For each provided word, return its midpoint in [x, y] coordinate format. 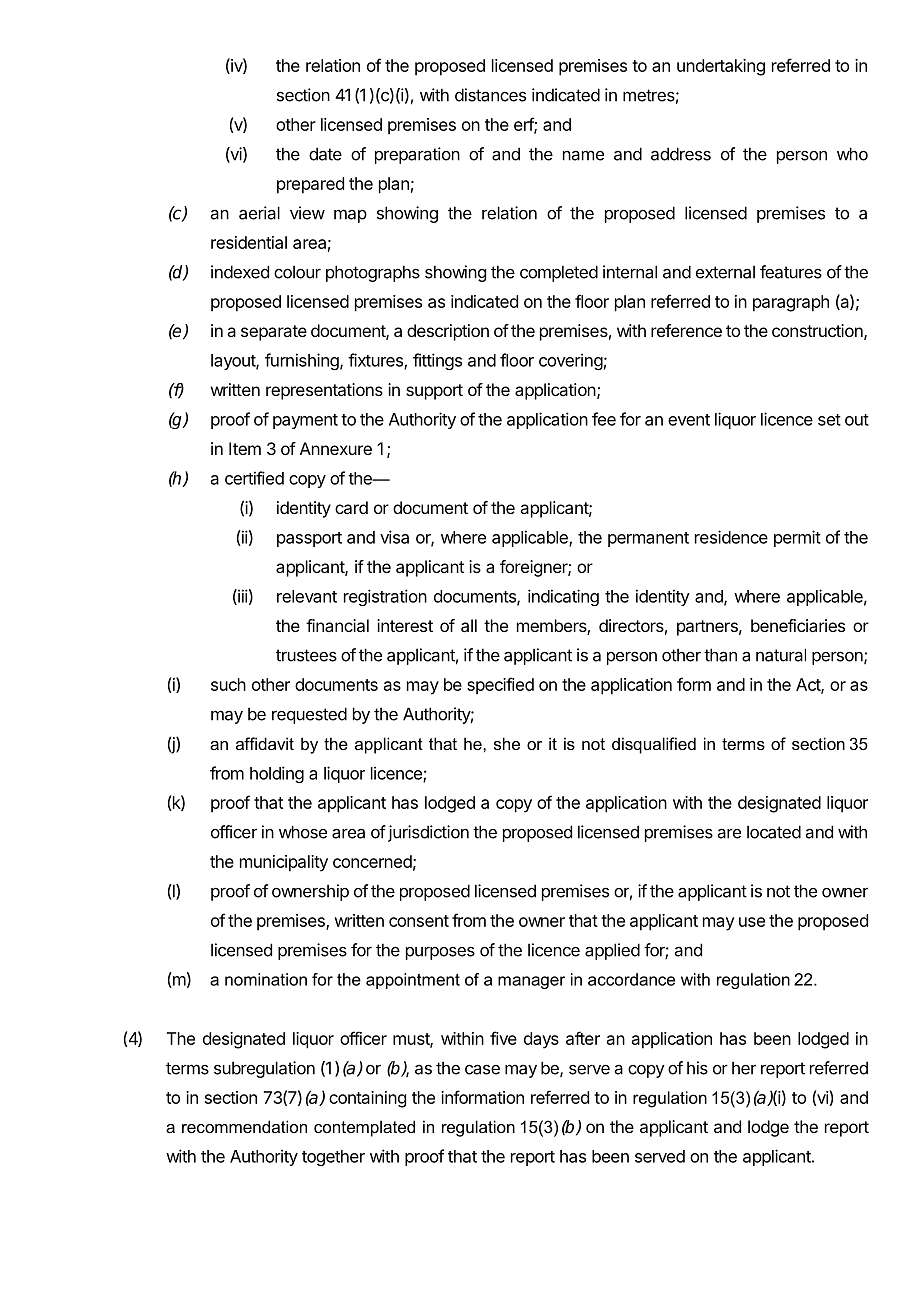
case [482, 1069]
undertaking [721, 67]
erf [524, 125]
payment [305, 421]
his [697, 1068]
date [325, 154]
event [689, 420]
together [333, 1158]
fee [604, 419]
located [774, 832]
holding [277, 774]
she [507, 743]
